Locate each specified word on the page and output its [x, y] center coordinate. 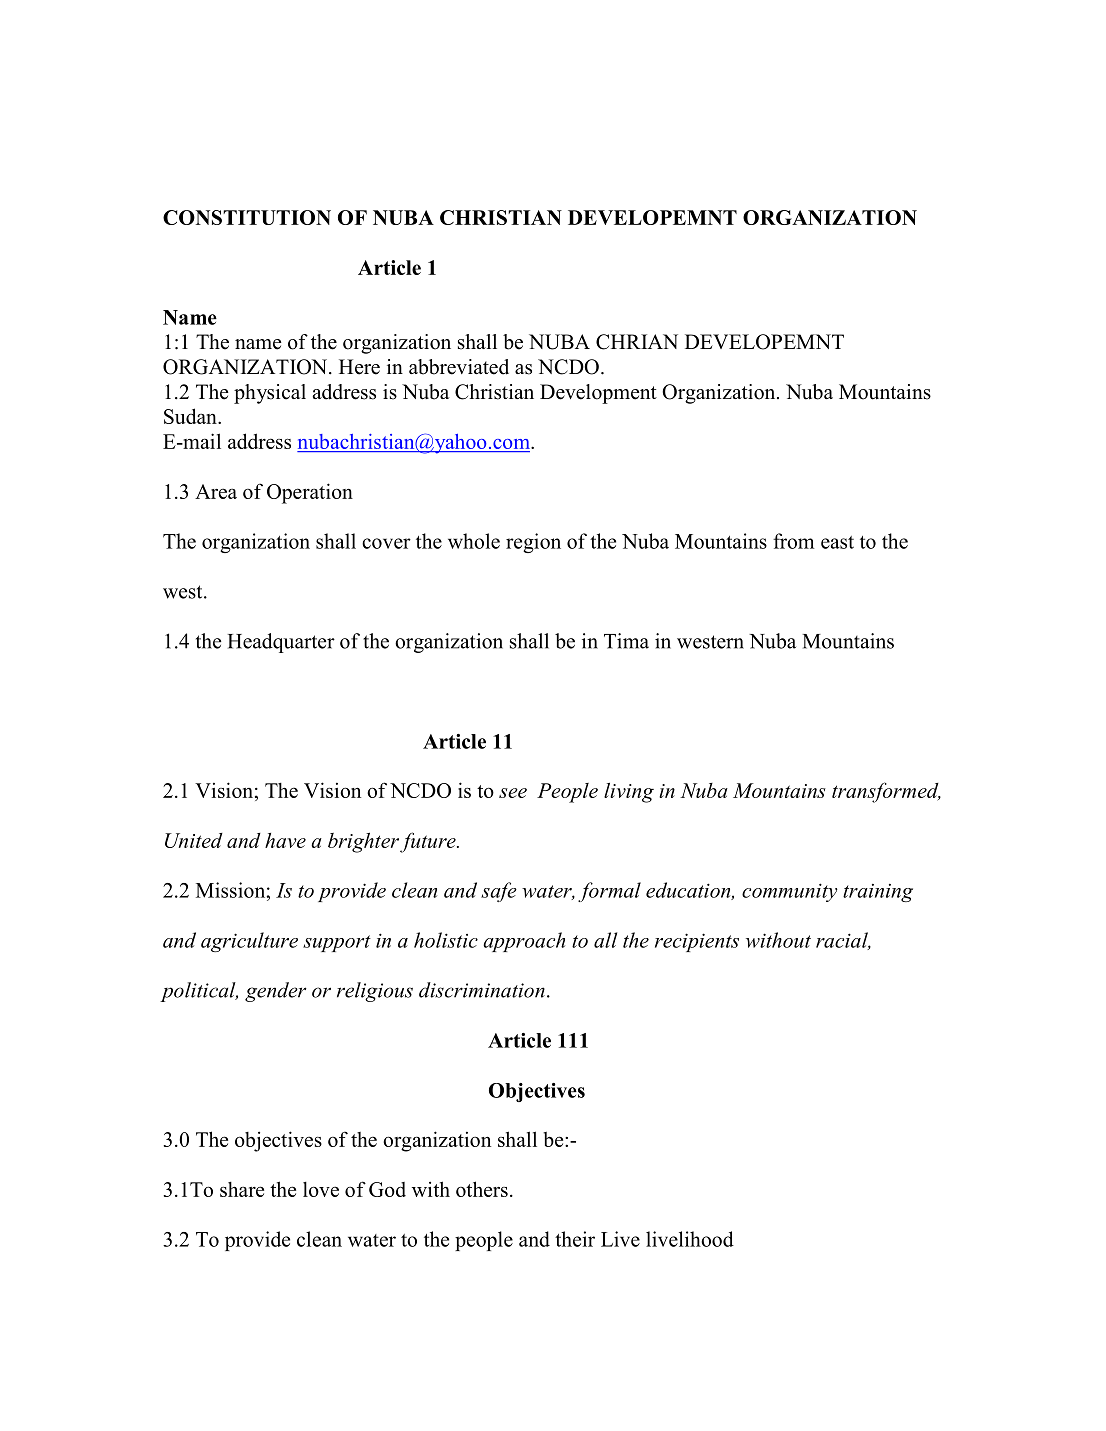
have [285, 840]
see [513, 793]
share [242, 1189]
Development [598, 394]
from [793, 541]
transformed [886, 792]
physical [270, 394]
